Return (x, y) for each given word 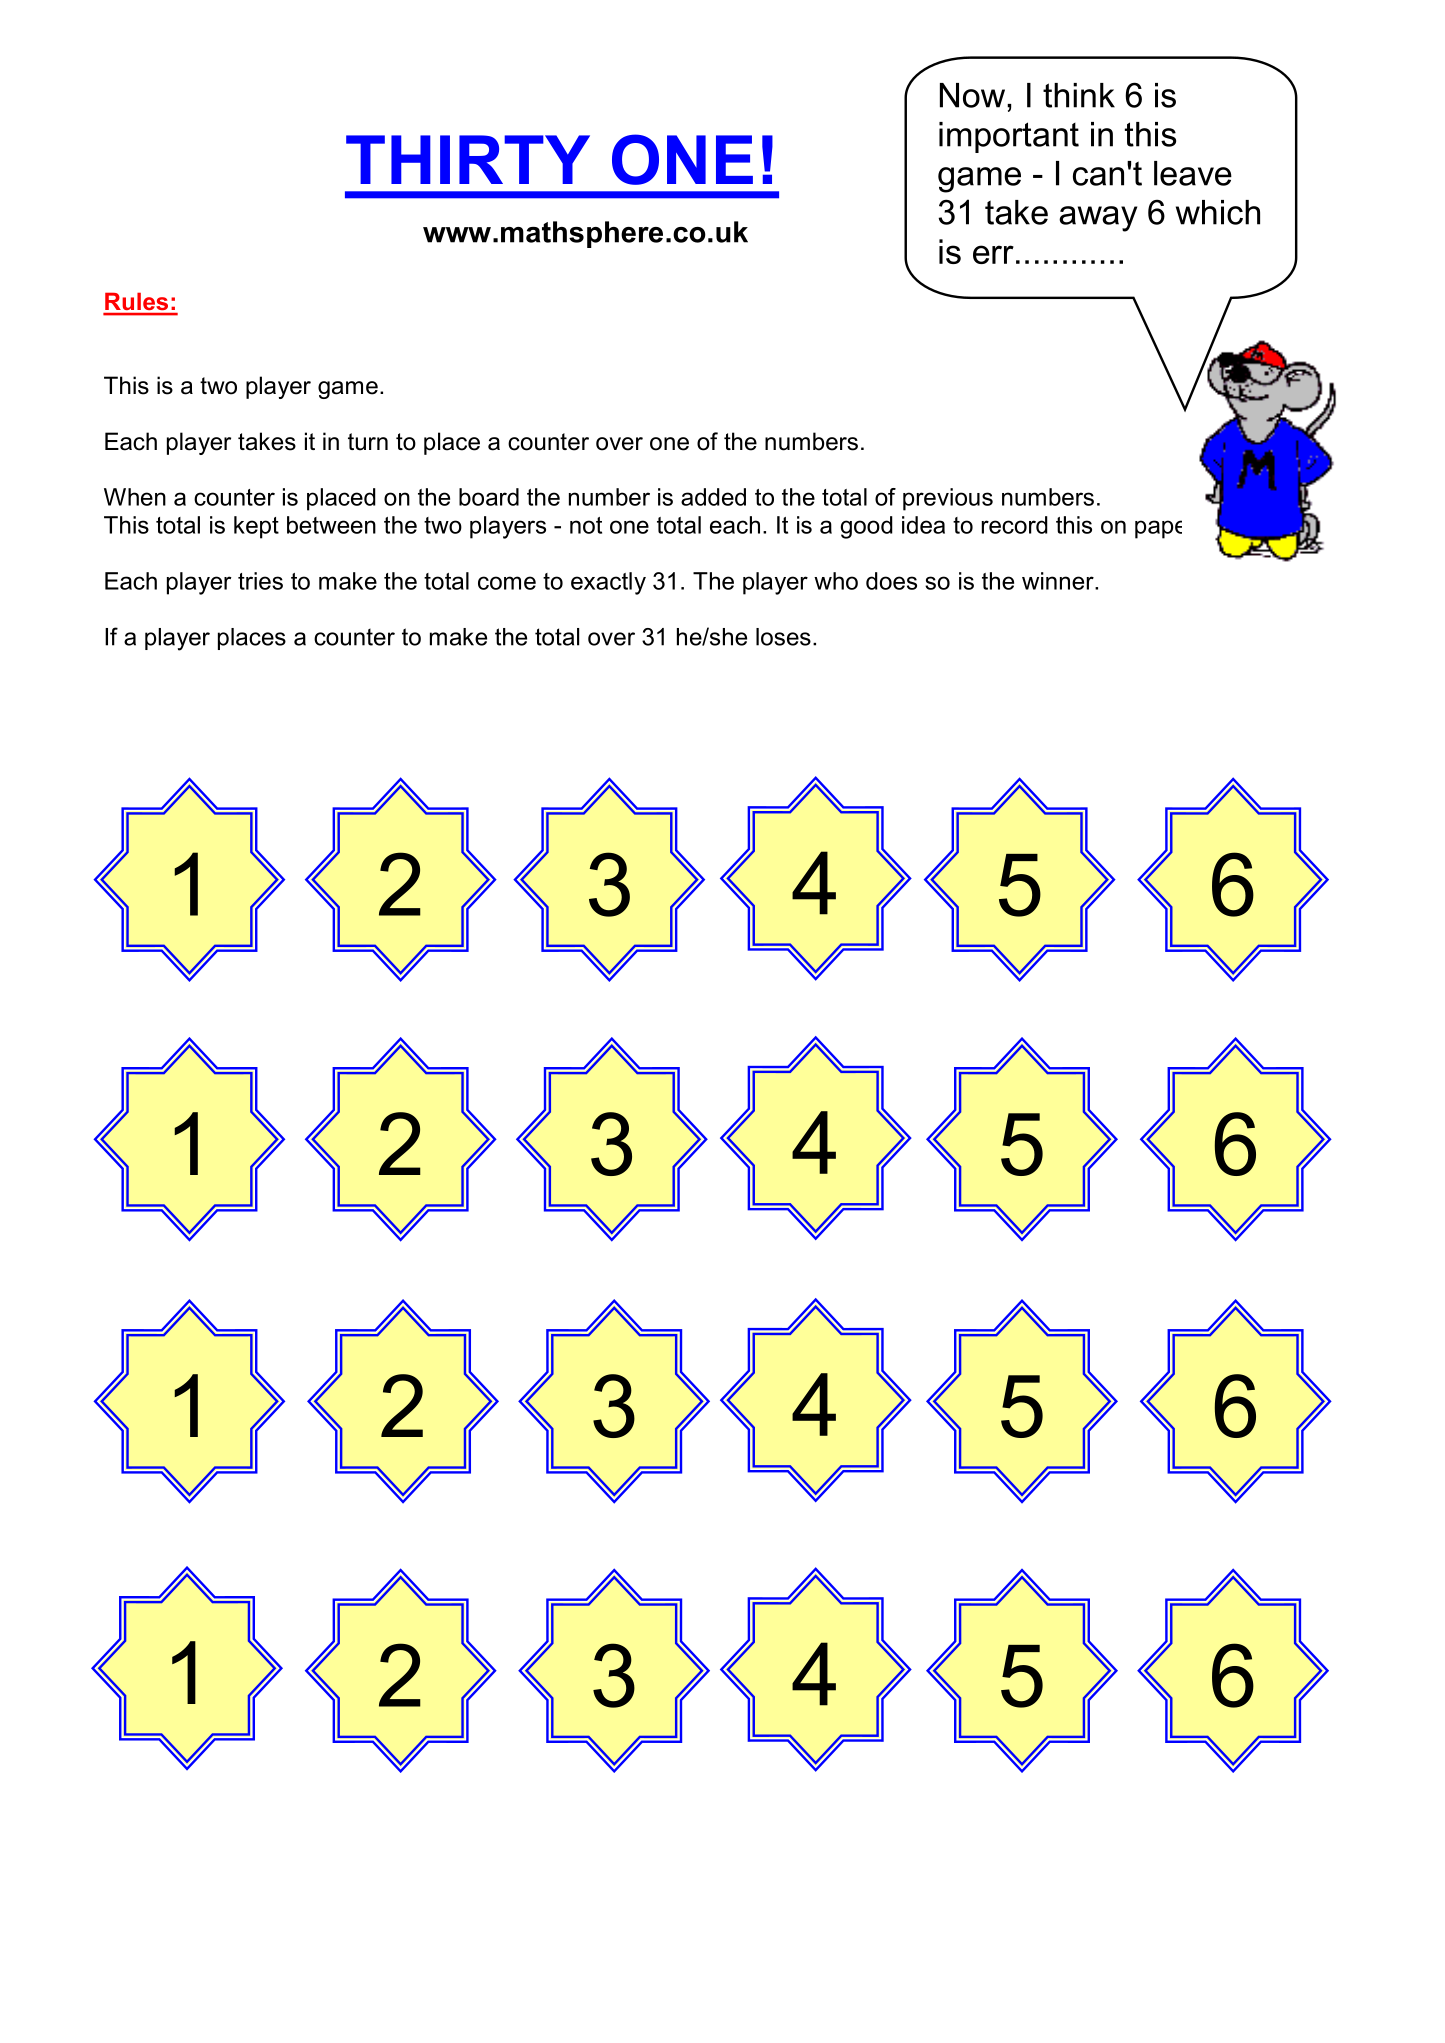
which (1218, 212)
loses (783, 637)
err (993, 254)
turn (368, 442)
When (135, 497)
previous (948, 499)
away (1098, 219)
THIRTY (468, 159)
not (586, 525)
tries (260, 581)
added (713, 497)
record (1015, 525)
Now (972, 95)
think (1079, 95)
